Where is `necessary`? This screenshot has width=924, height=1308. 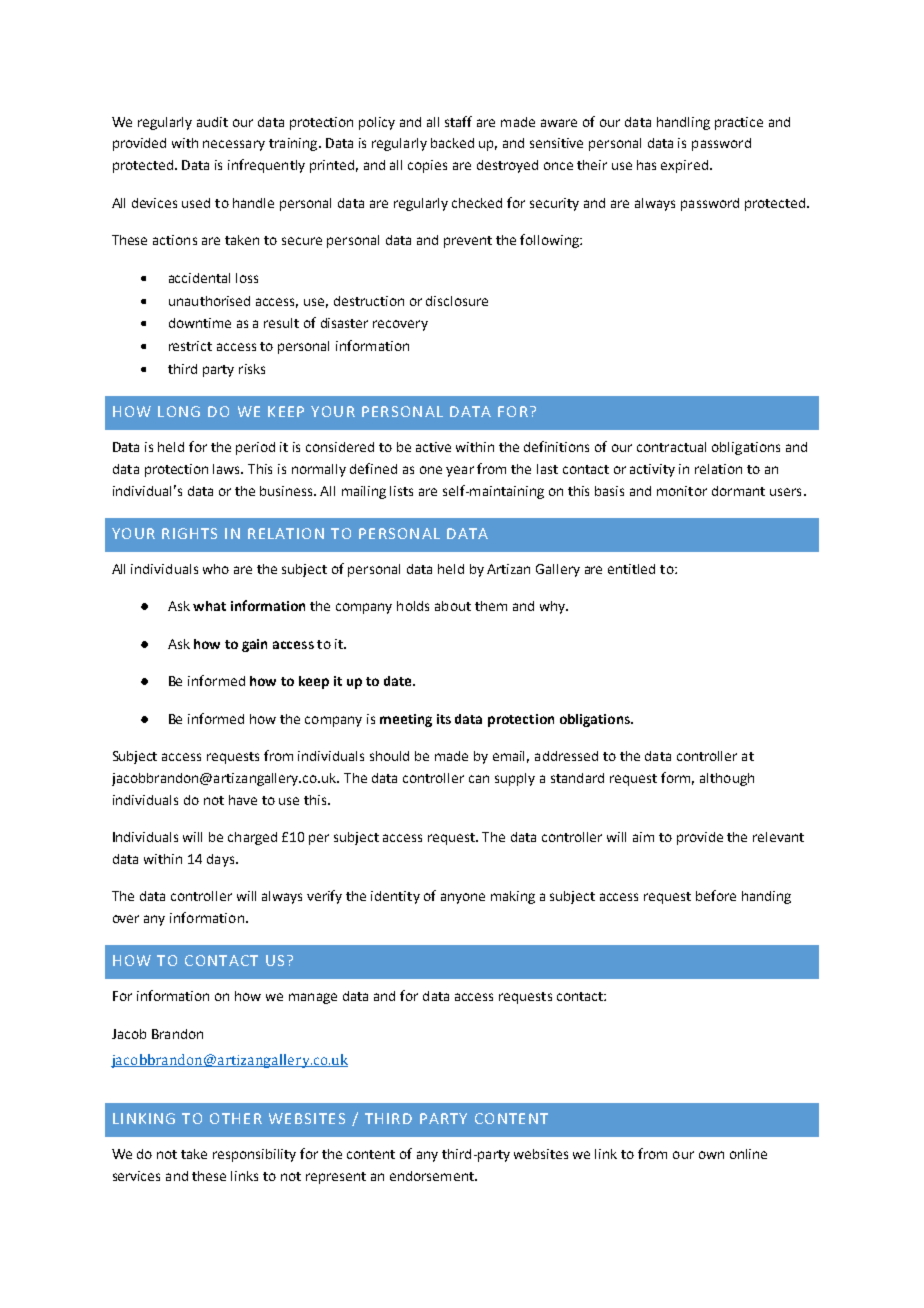
necessary is located at coordinates (234, 145).
